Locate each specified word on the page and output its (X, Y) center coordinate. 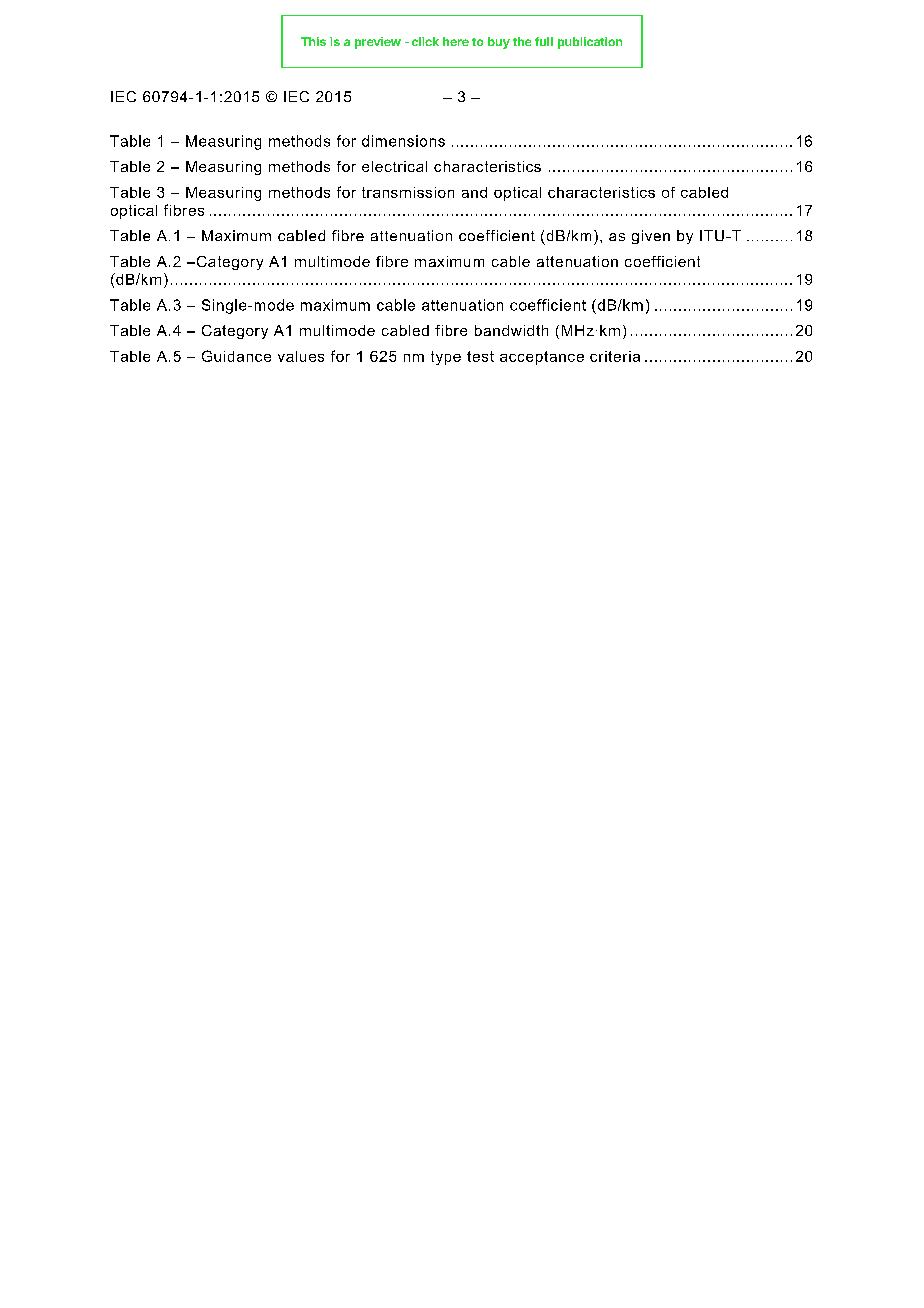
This (313, 41)
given (651, 237)
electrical (394, 166)
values (301, 356)
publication (590, 43)
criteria (615, 356)
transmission (408, 192)
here (456, 41)
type (446, 358)
